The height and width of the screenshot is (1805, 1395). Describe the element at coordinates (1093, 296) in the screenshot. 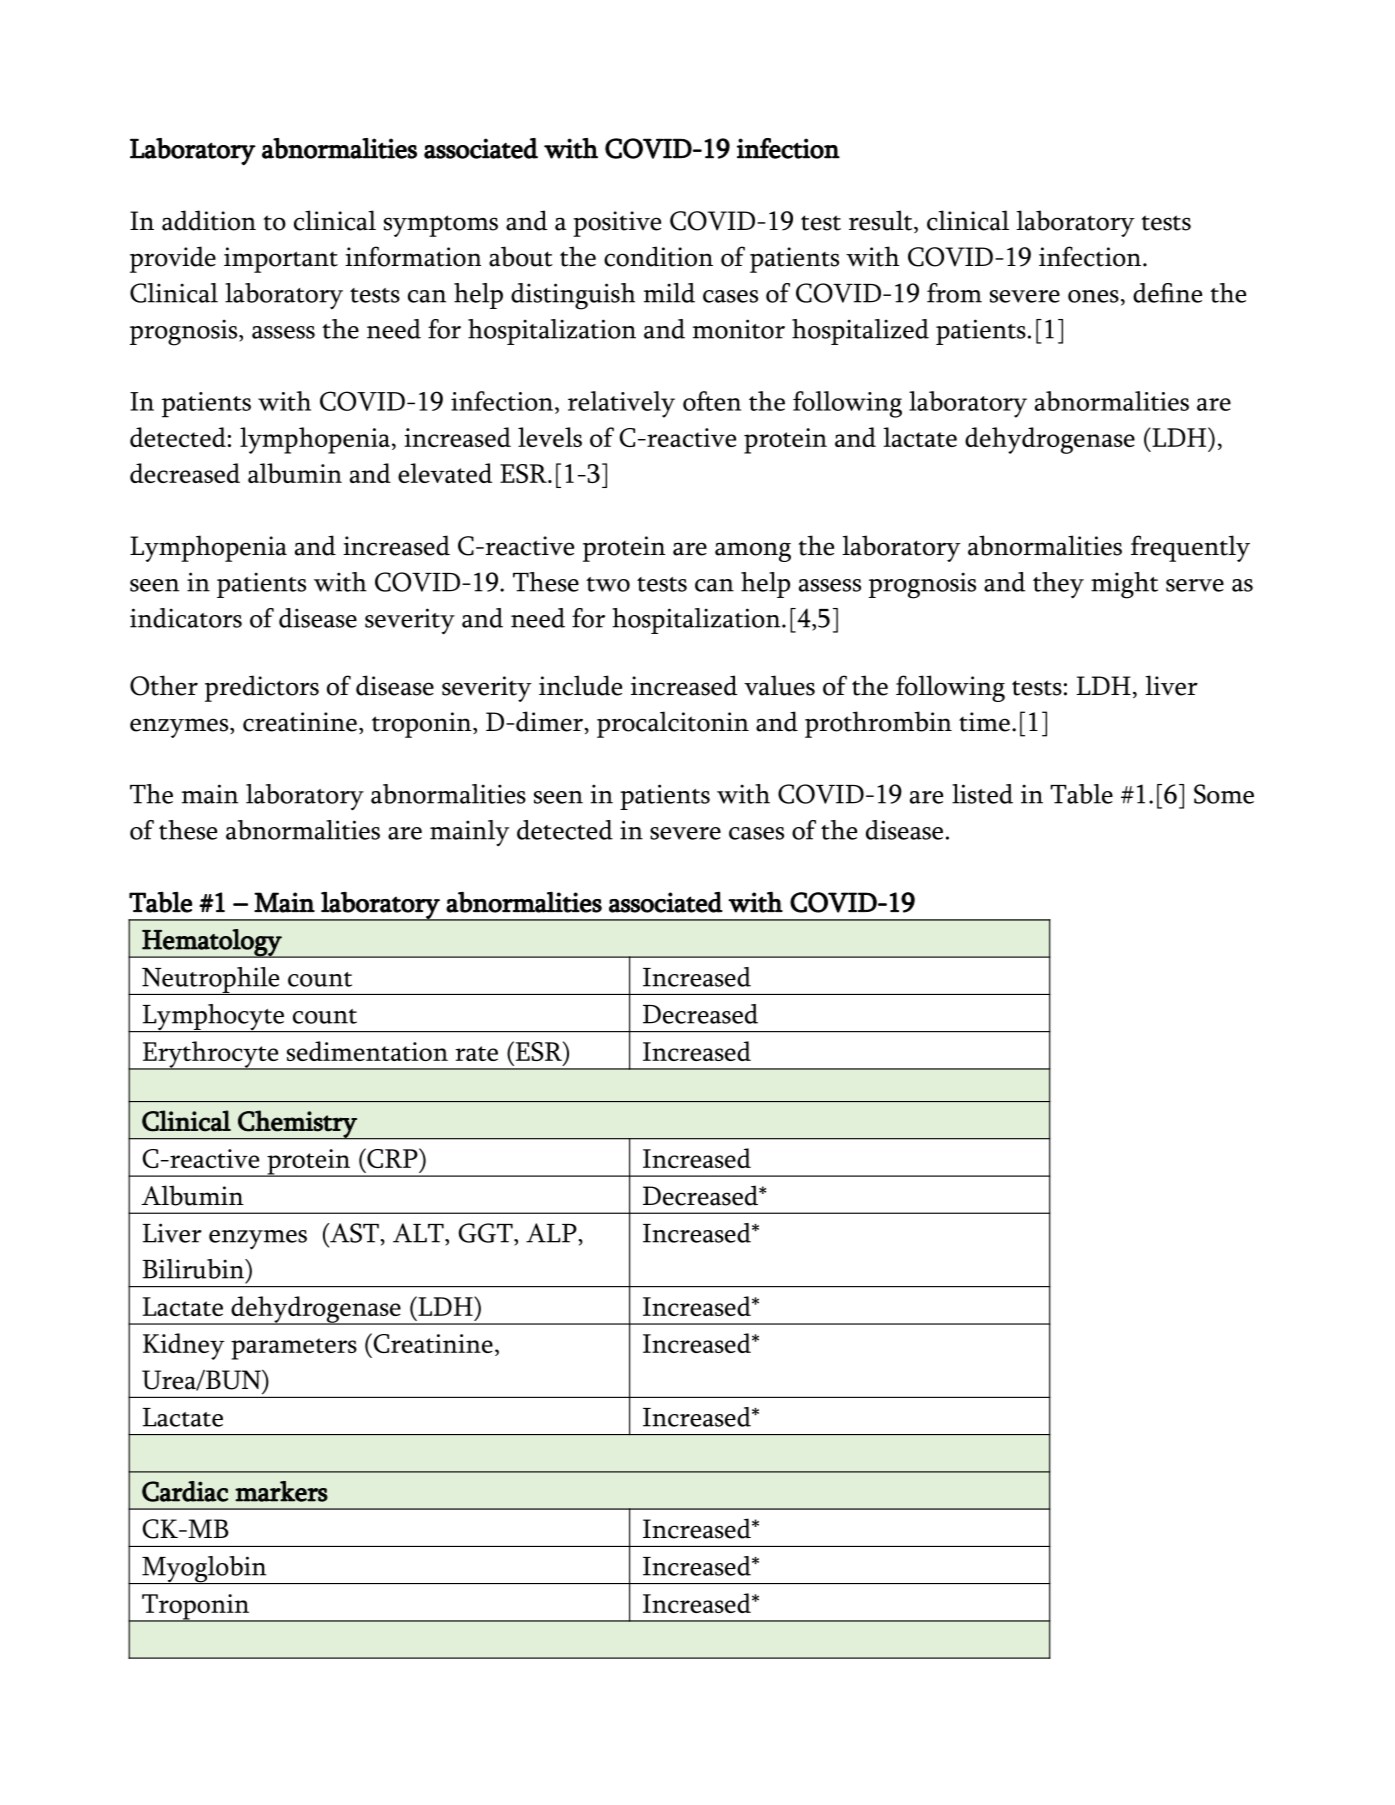

I see `ones` at that location.
